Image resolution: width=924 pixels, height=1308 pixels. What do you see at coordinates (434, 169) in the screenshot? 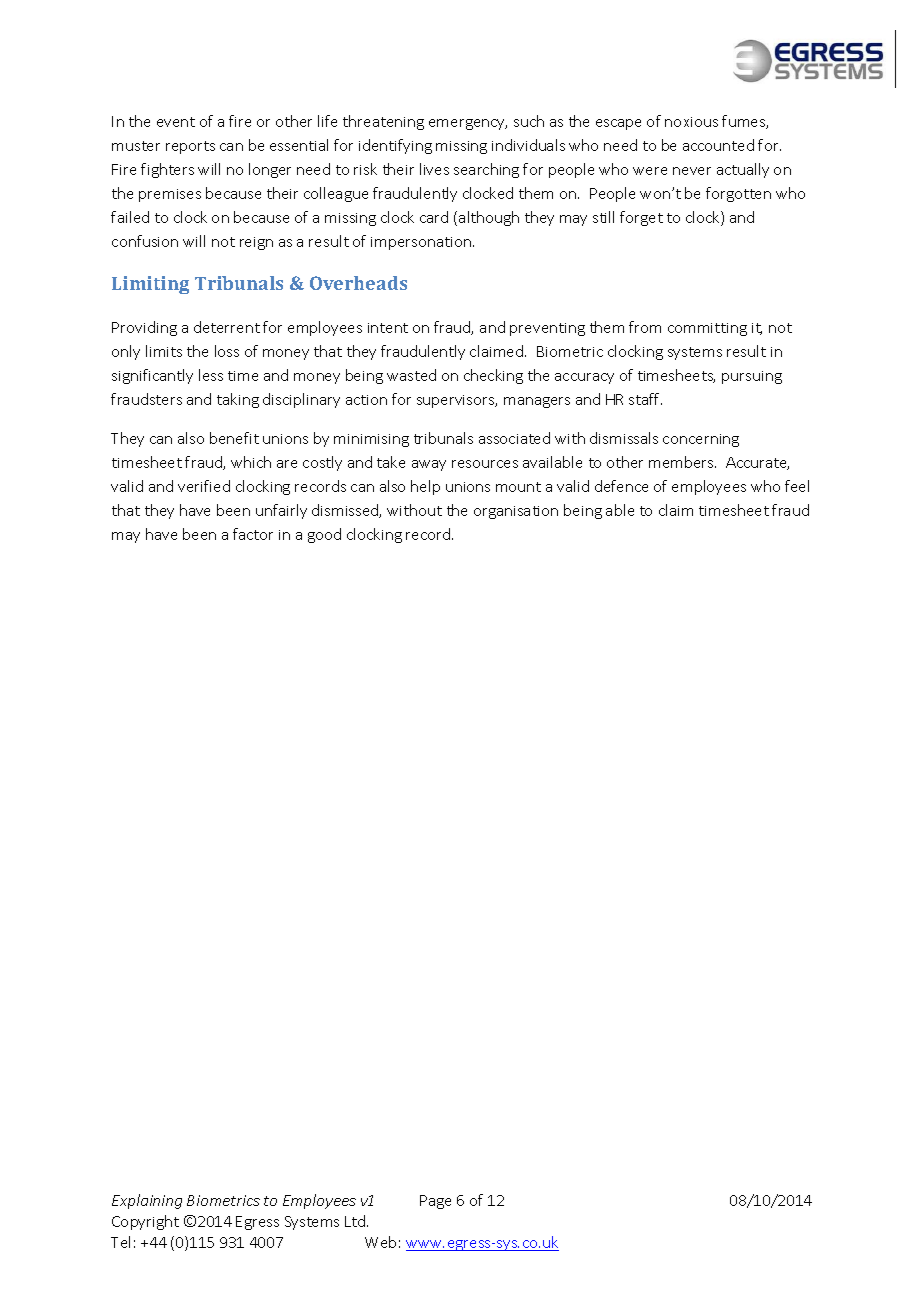
I see `lives` at bounding box center [434, 169].
